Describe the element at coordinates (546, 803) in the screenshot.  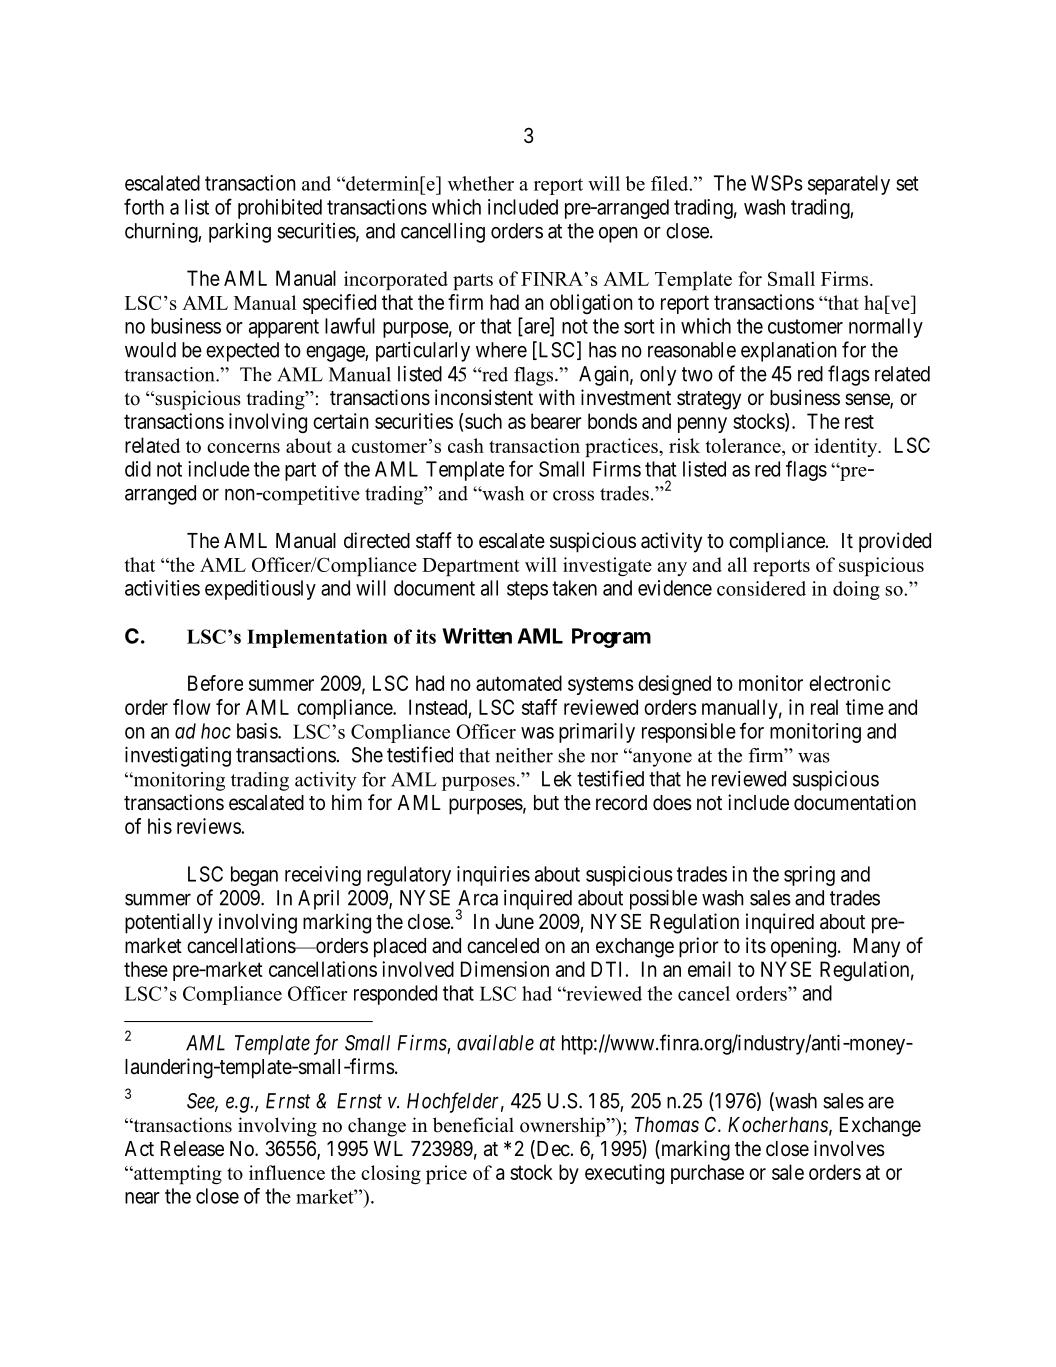
I see `but` at that location.
